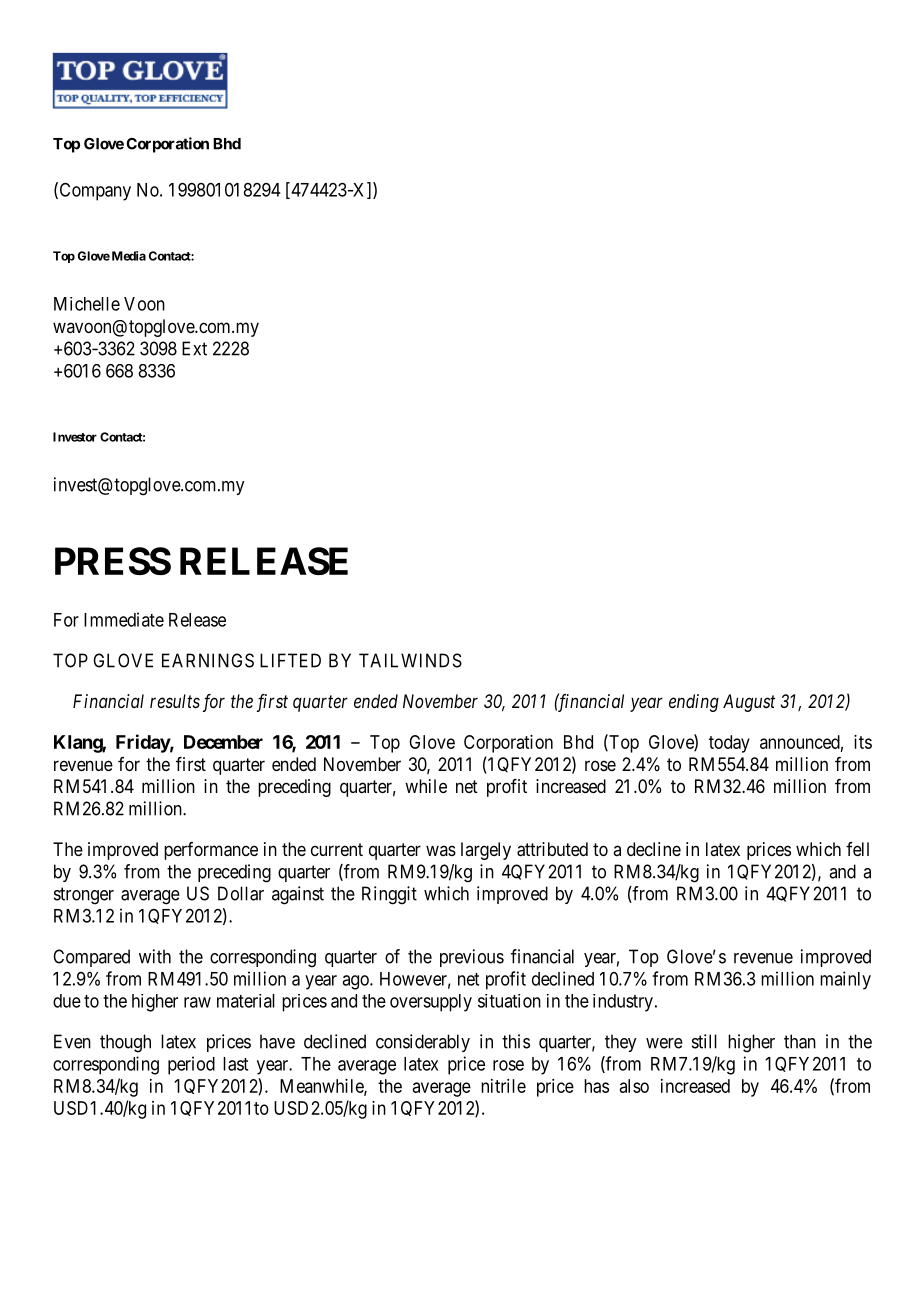  I want to click on Michelle, so click(87, 304).
